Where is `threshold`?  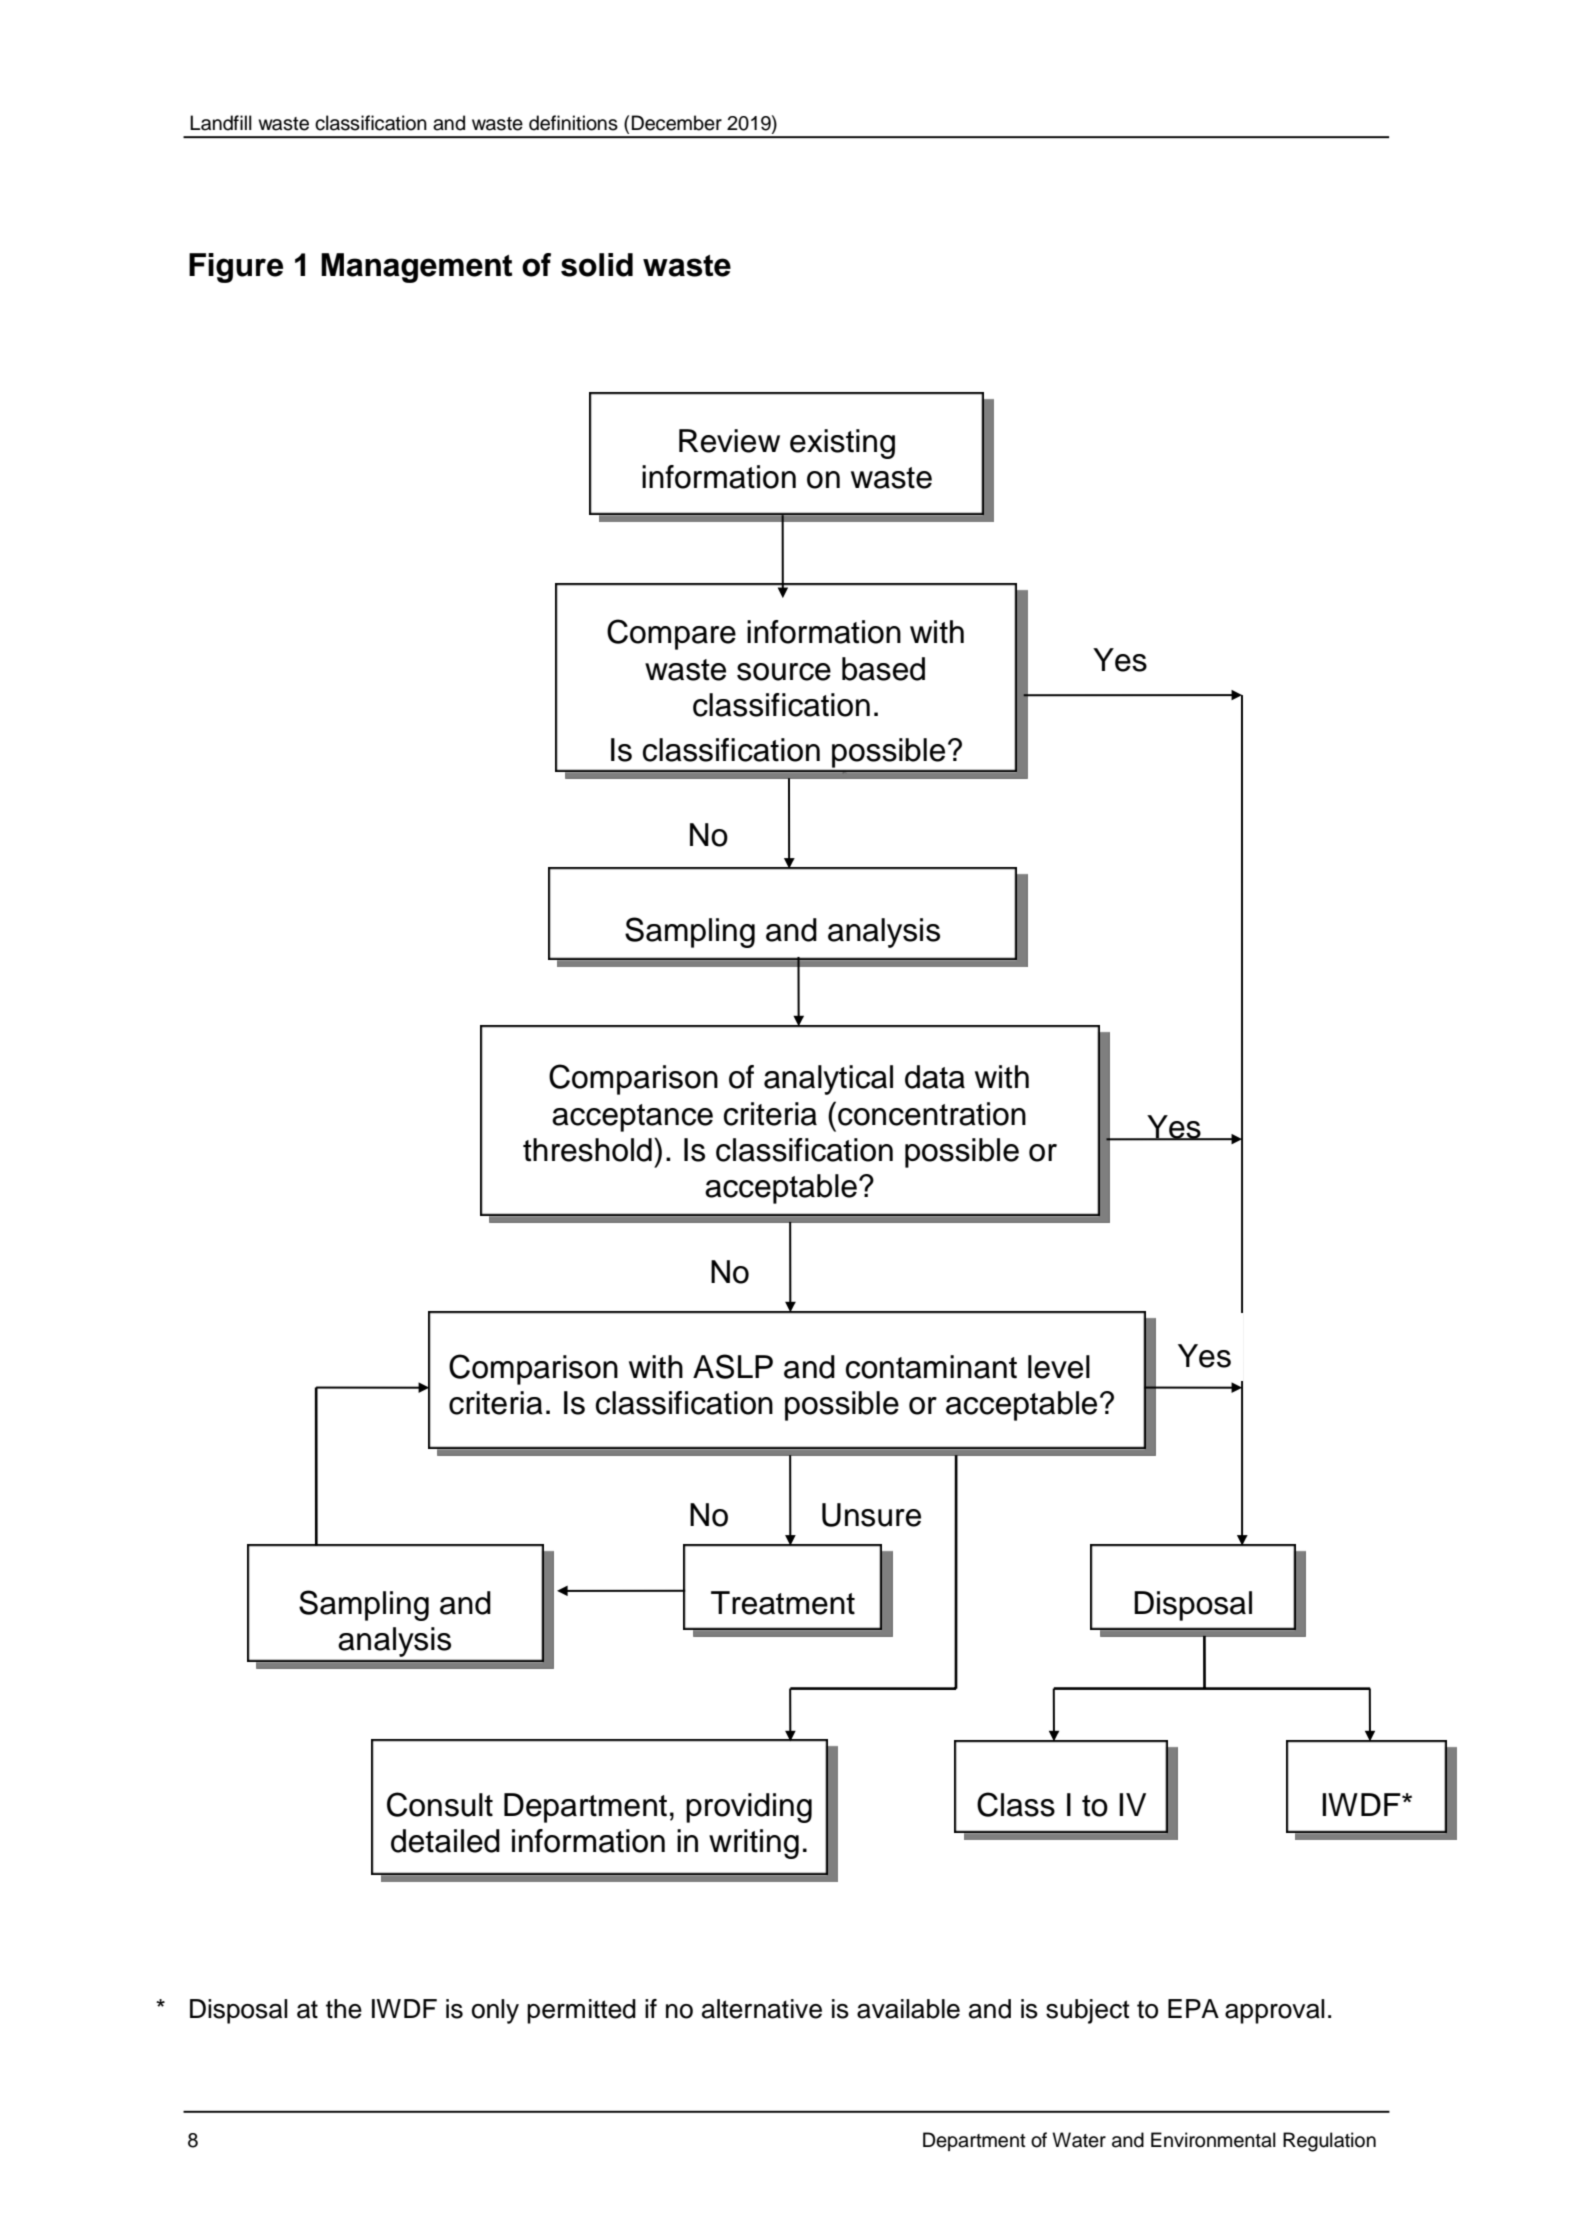
threshold is located at coordinates (587, 1150).
